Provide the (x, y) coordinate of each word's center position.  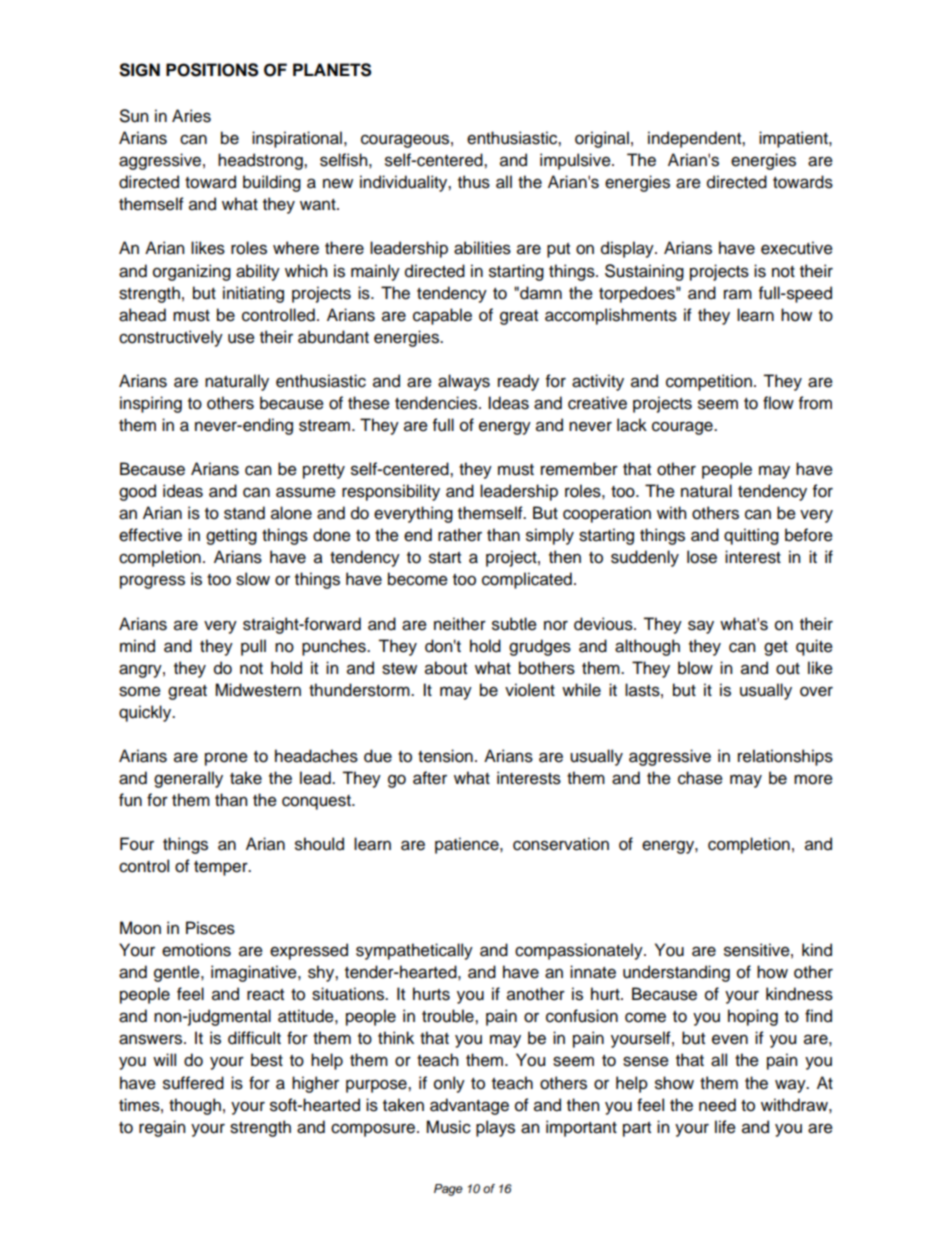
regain (162, 1128)
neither (460, 624)
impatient (794, 139)
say (701, 627)
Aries (191, 116)
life (725, 1127)
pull (253, 647)
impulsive (576, 161)
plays (495, 1128)
